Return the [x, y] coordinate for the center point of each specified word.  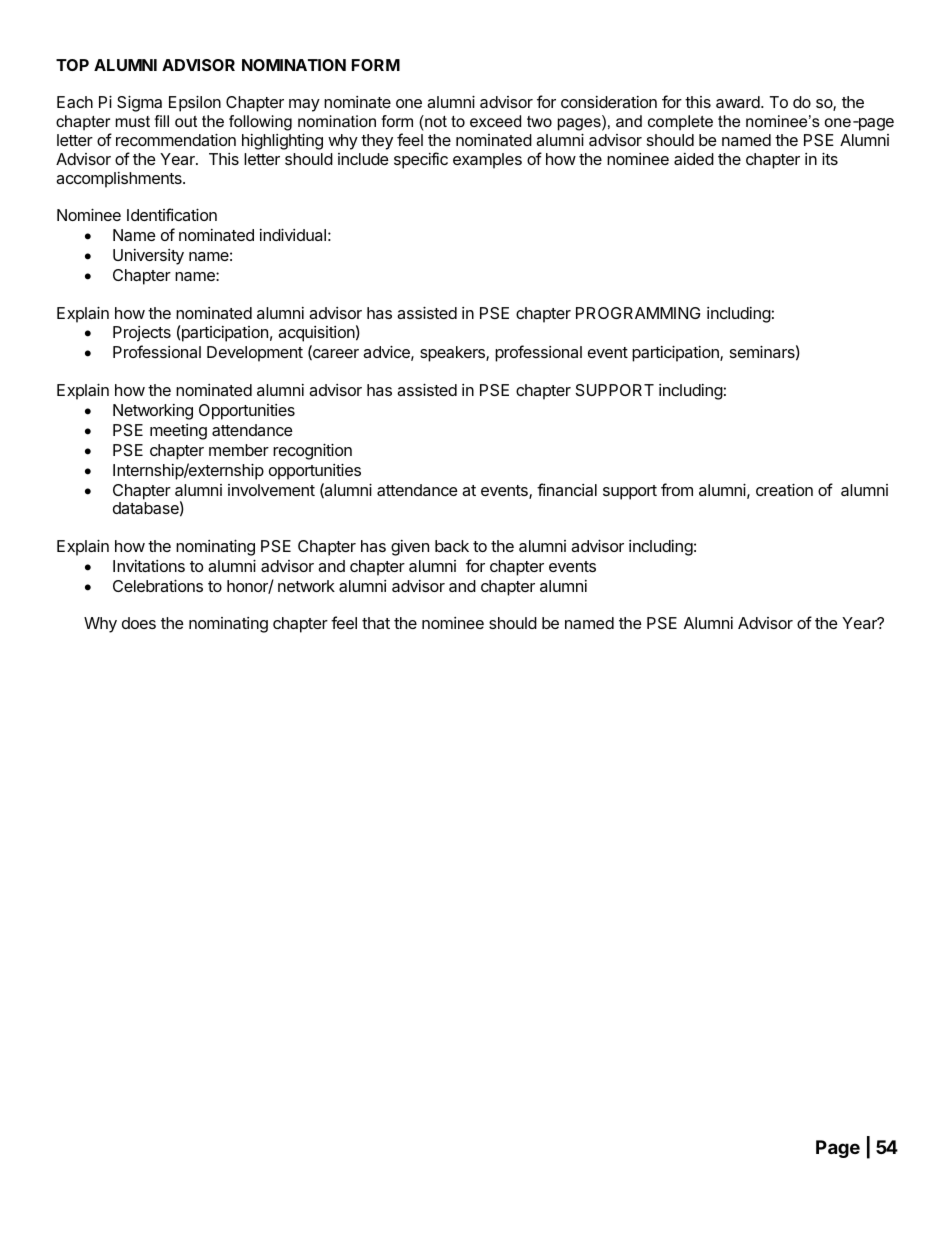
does [139, 623]
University [148, 257]
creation [784, 489]
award [739, 102]
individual [293, 234]
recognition [312, 451]
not [435, 121]
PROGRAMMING [638, 313]
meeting [178, 432]
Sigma [139, 103]
